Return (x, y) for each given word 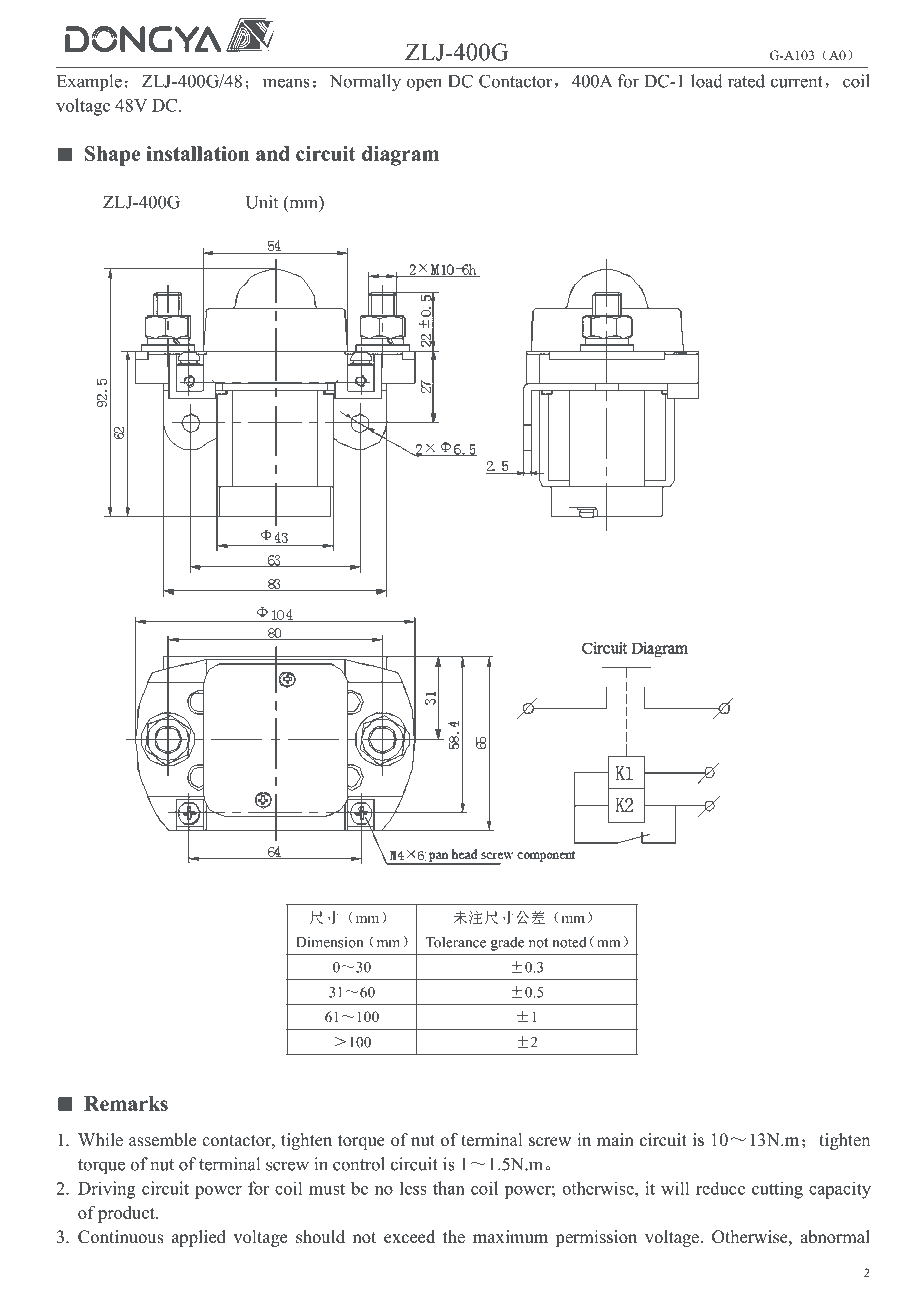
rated (746, 81)
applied (199, 1238)
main (615, 1139)
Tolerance (456, 942)
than (449, 1188)
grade (507, 943)
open (424, 85)
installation (197, 153)
